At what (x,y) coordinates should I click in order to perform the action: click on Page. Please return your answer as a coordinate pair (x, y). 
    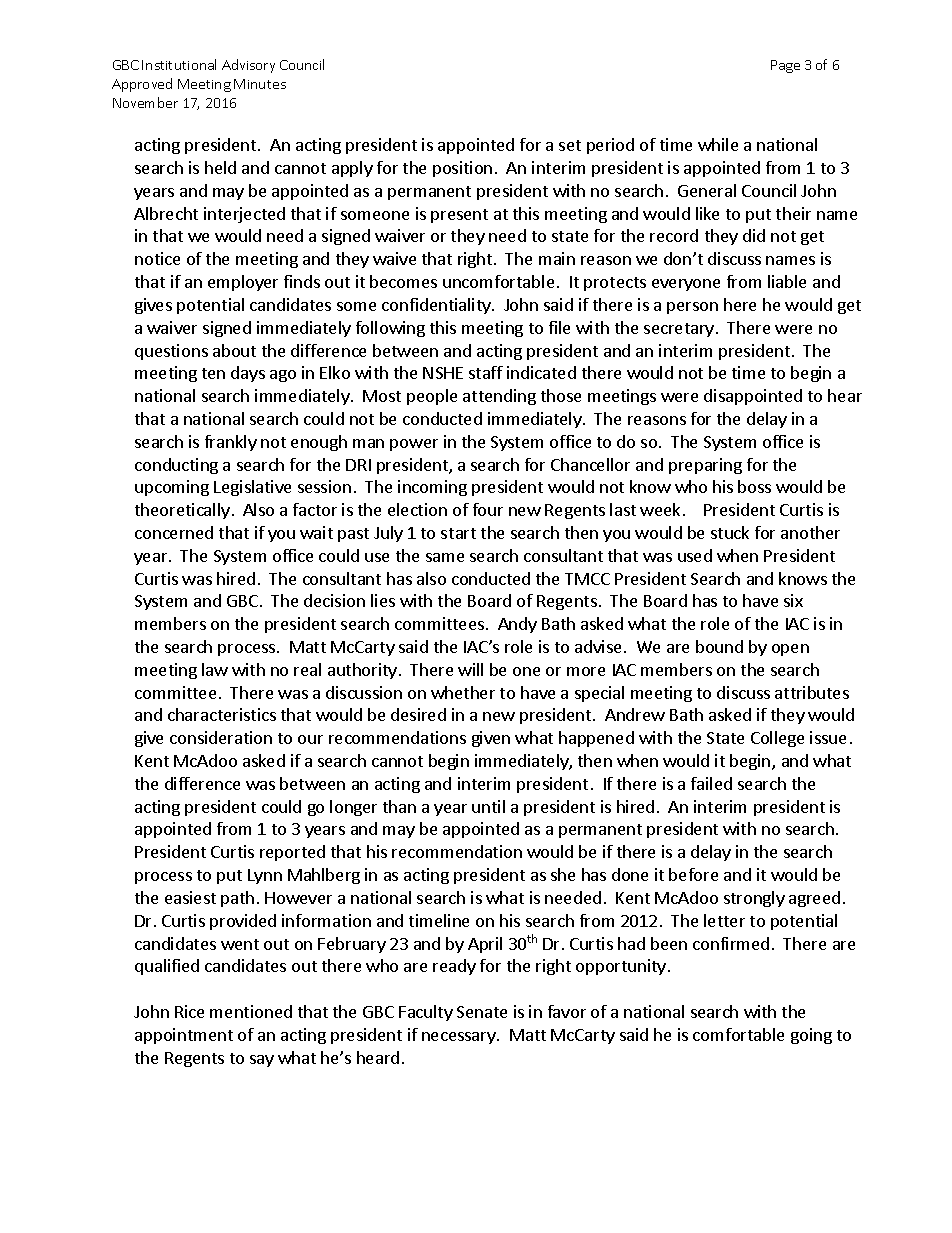
    Looking at the image, I should click on (785, 66).
